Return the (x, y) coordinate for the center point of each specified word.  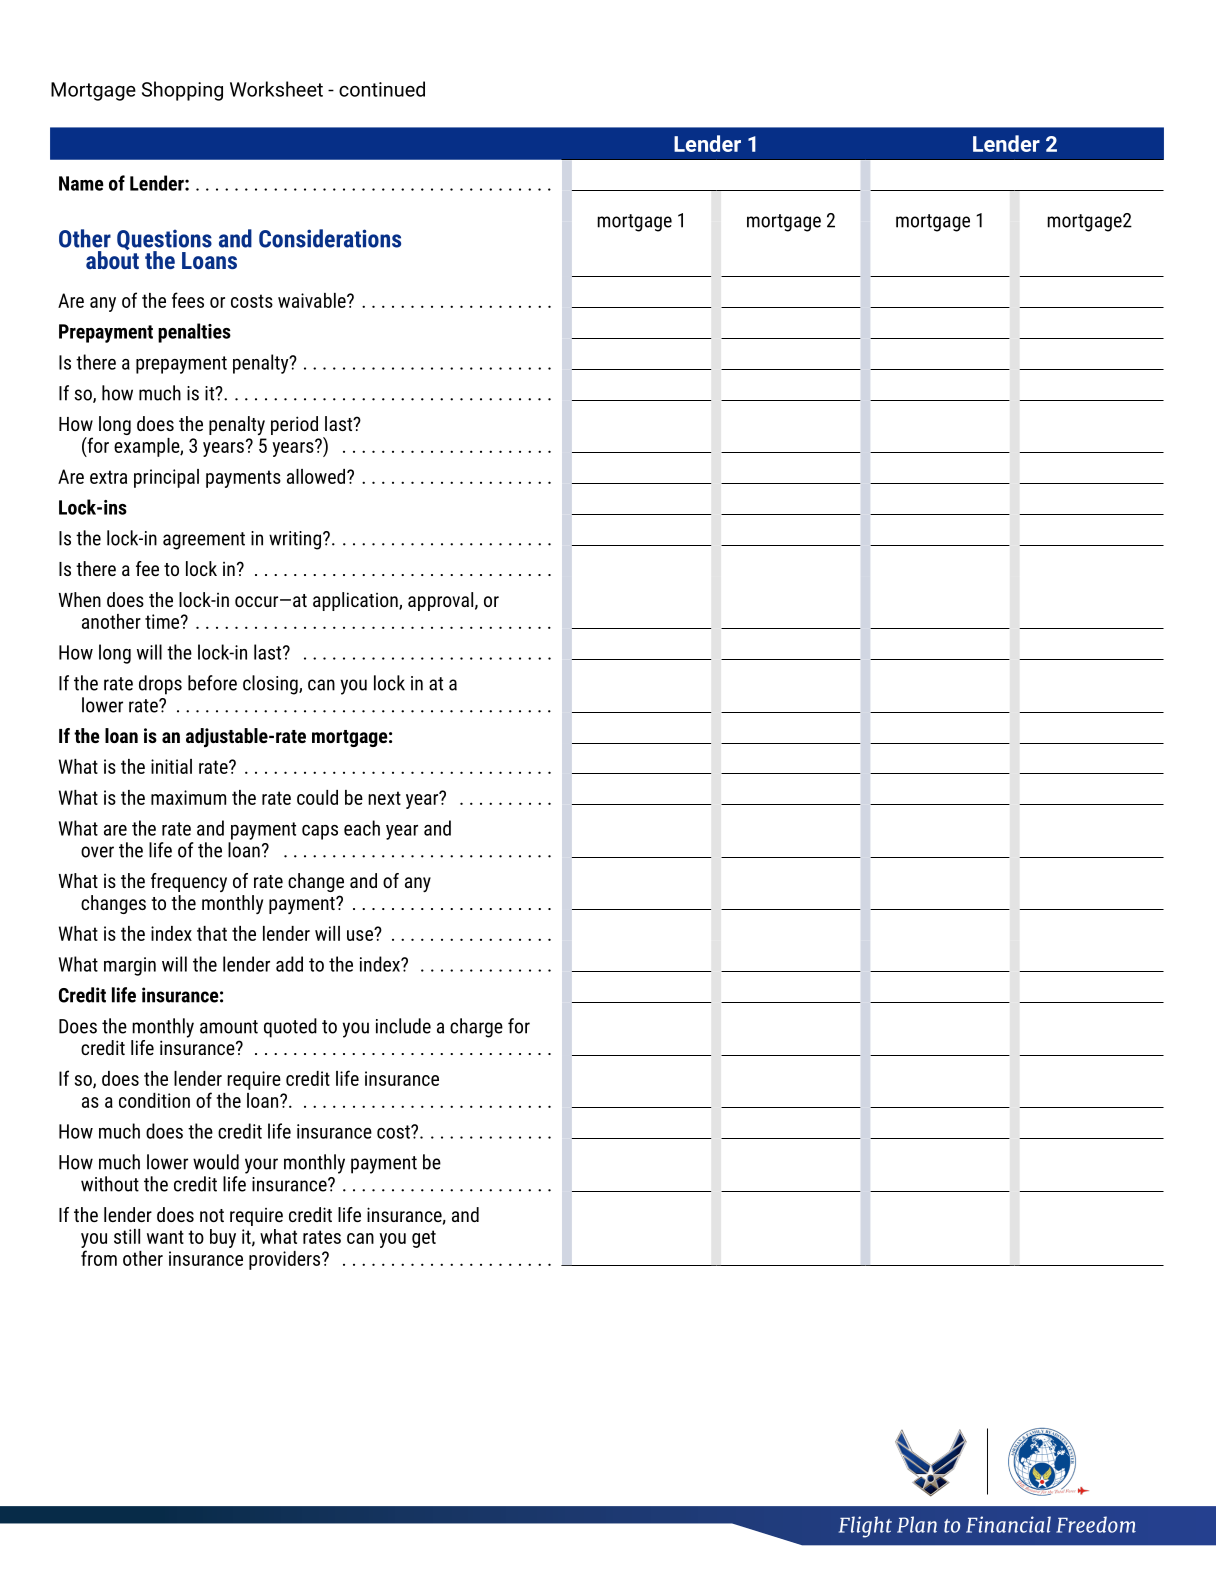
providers (286, 1260)
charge (476, 1028)
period (294, 425)
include (403, 1026)
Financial (1008, 1524)
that (212, 933)
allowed (317, 476)
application (356, 601)
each (362, 828)
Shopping (182, 91)
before (212, 683)
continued (382, 89)
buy (223, 1238)
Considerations (330, 238)
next (384, 798)
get (424, 1239)
